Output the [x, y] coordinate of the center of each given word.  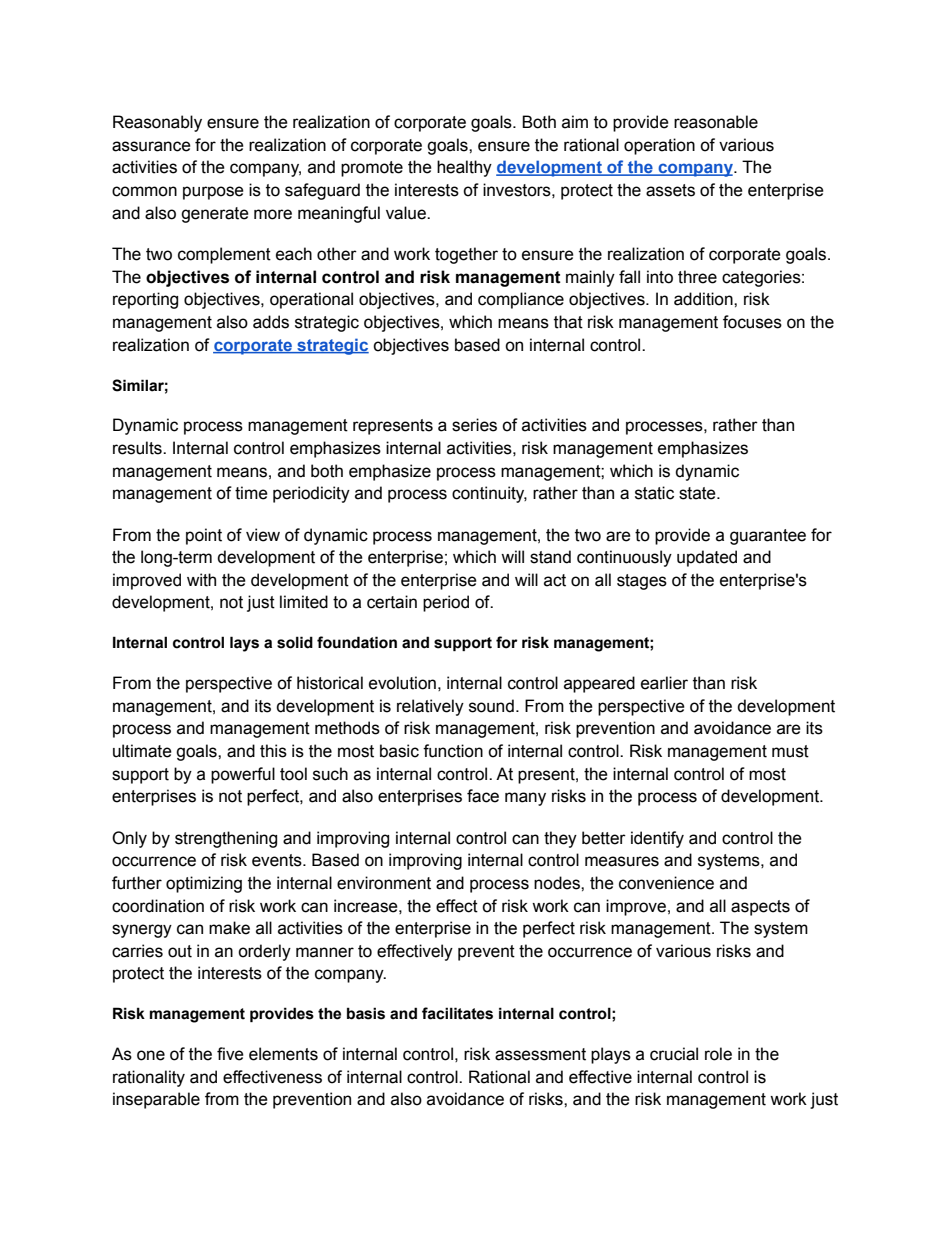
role [718, 1054]
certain [392, 602]
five [230, 1054]
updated [707, 558]
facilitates [457, 1013]
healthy [464, 168]
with [201, 580]
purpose [213, 193]
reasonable [716, 122]
